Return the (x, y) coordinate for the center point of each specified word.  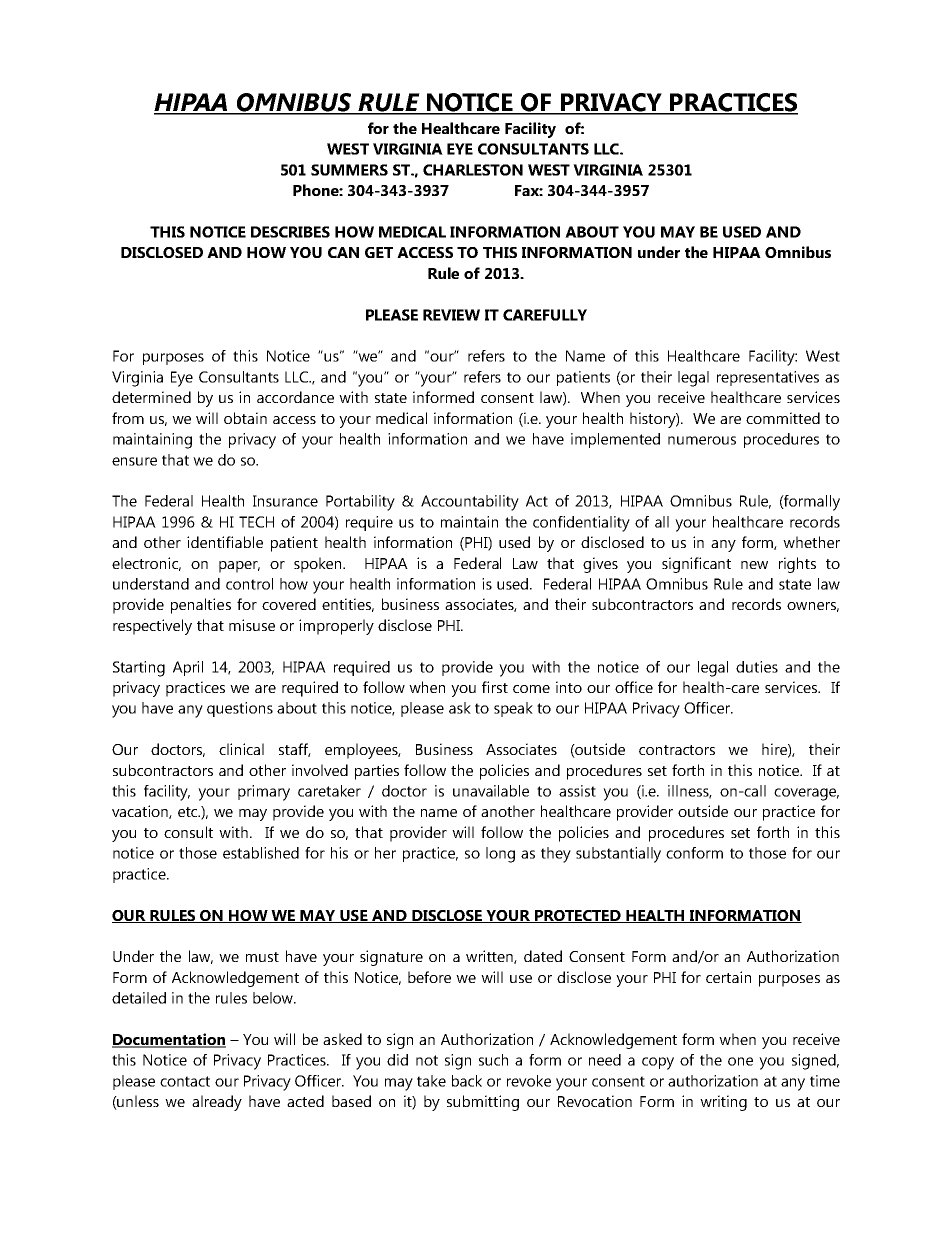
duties (757, 667)
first (495, 687)
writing (723, 1103)
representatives (768, 378)
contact (185, 1081)
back (467, 1081)
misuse (252, 625)
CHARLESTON (473, 170)
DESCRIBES (290, 232)
